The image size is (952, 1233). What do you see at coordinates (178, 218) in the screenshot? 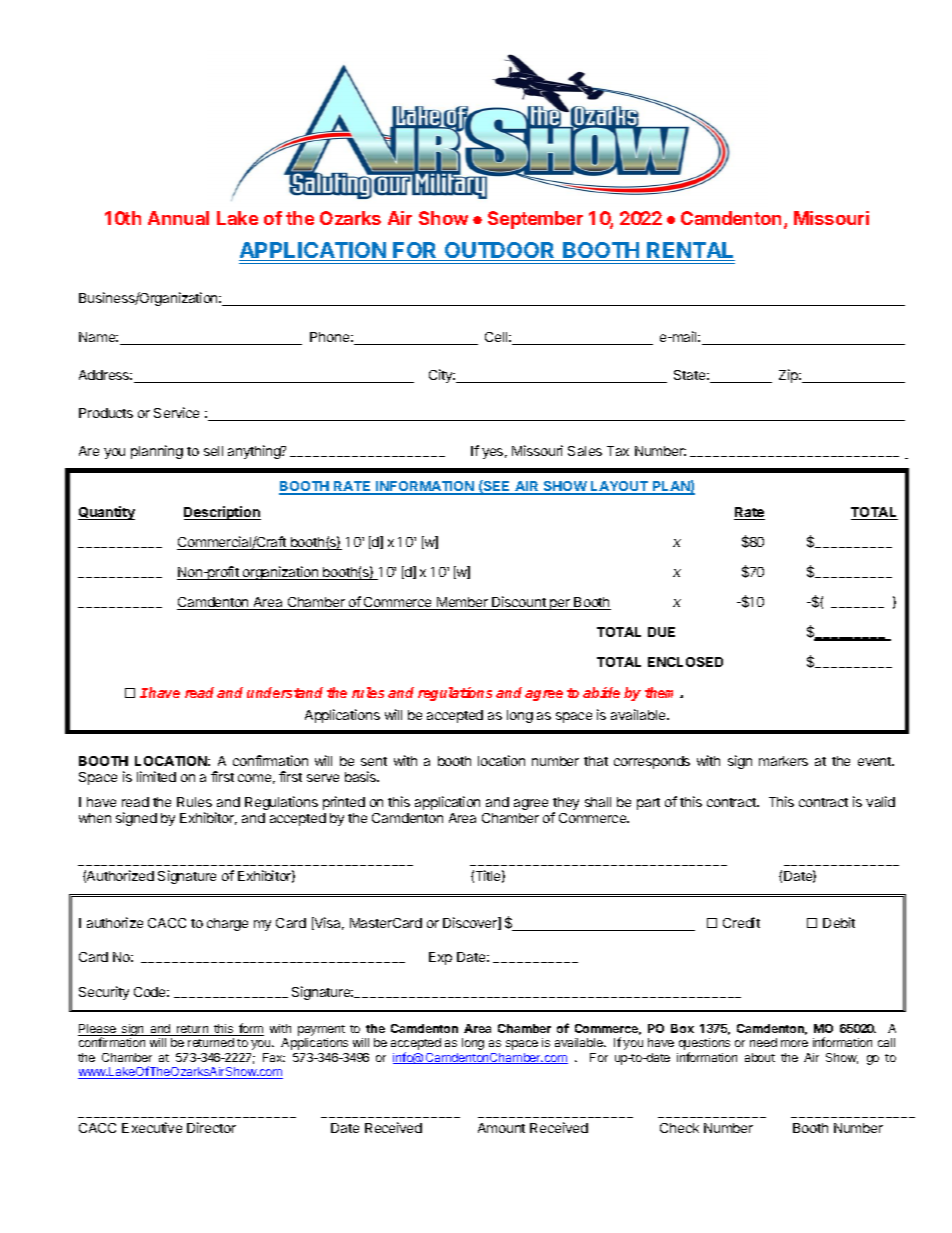
I see `Annual` at bounding box center [178, 218].
